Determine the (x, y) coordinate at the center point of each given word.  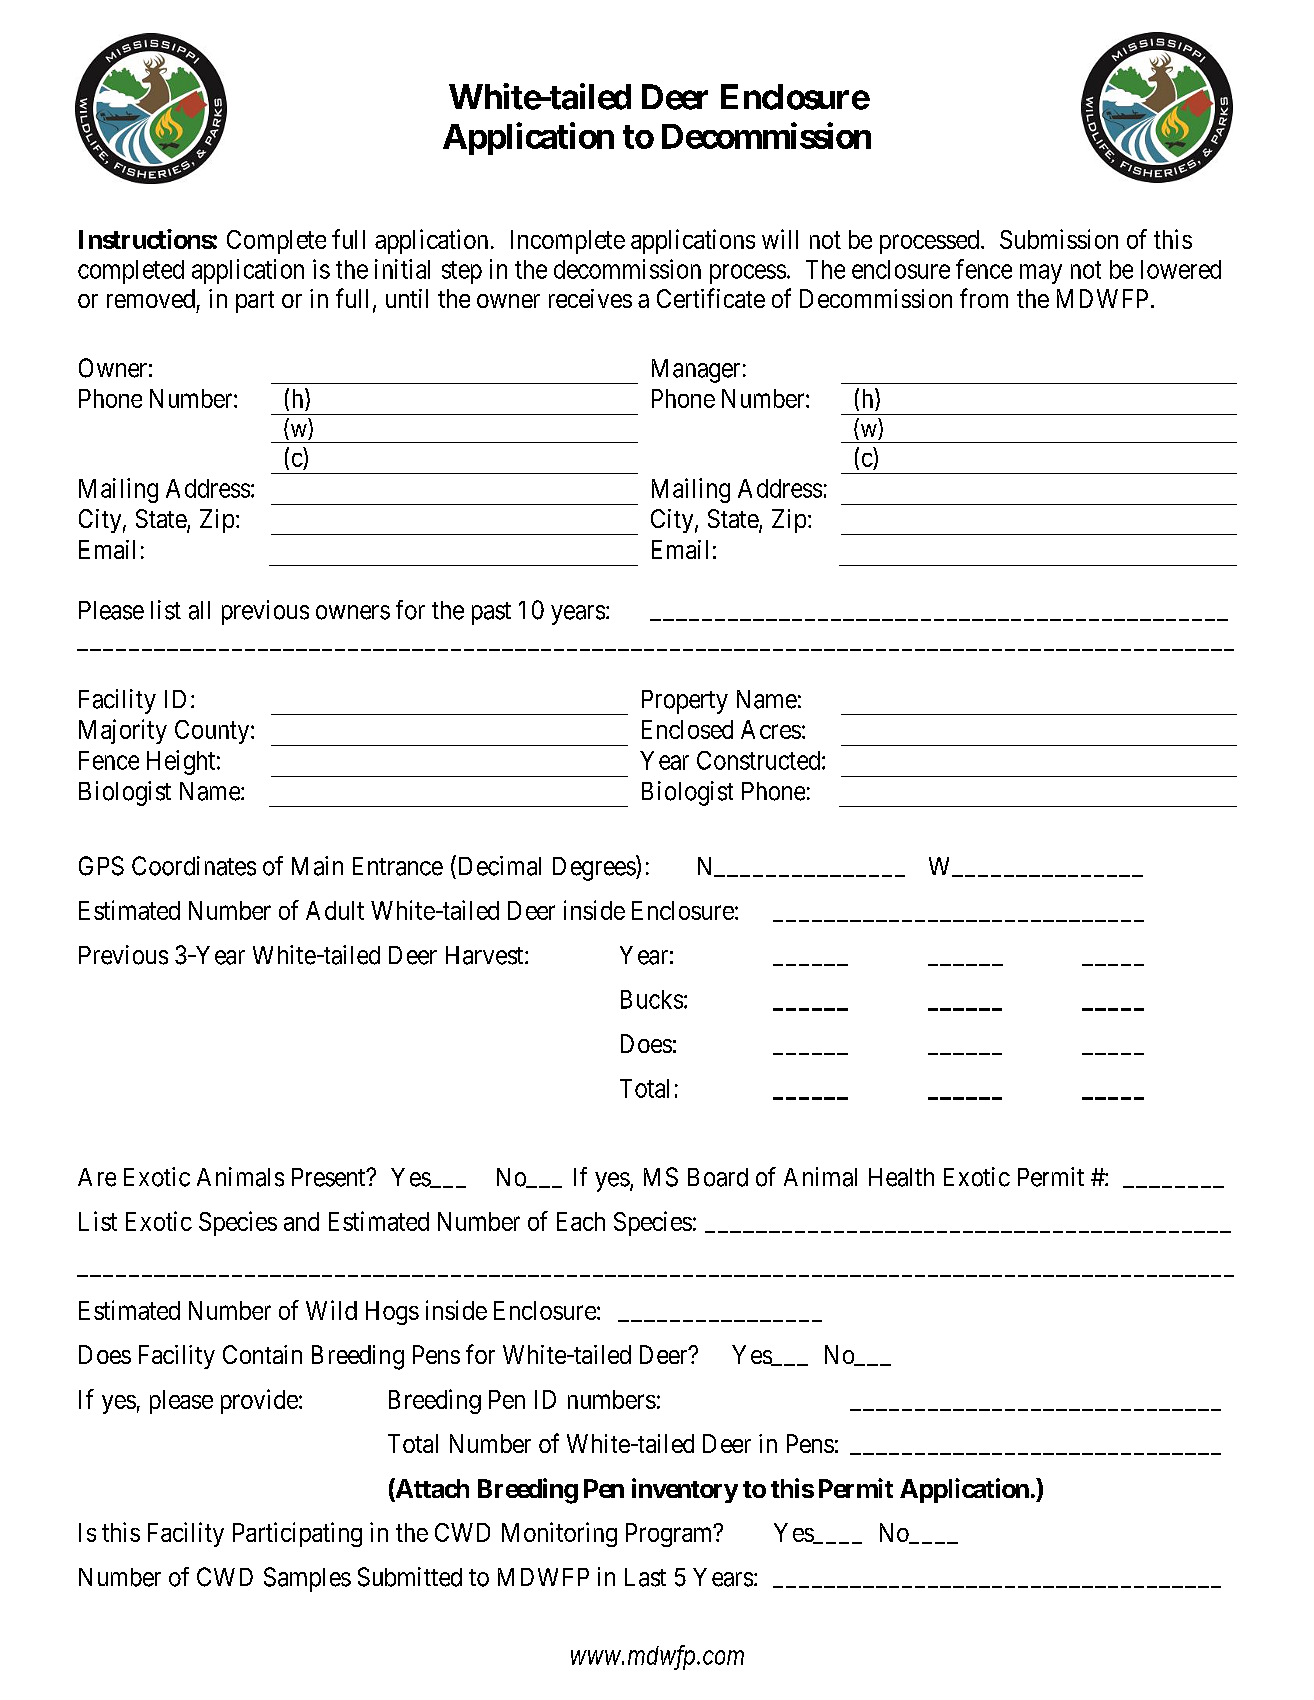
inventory (685, 1490)
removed (151, 298)
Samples (307, 1579)
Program (670, 1535)
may (1041, 274)
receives (590, 298)
